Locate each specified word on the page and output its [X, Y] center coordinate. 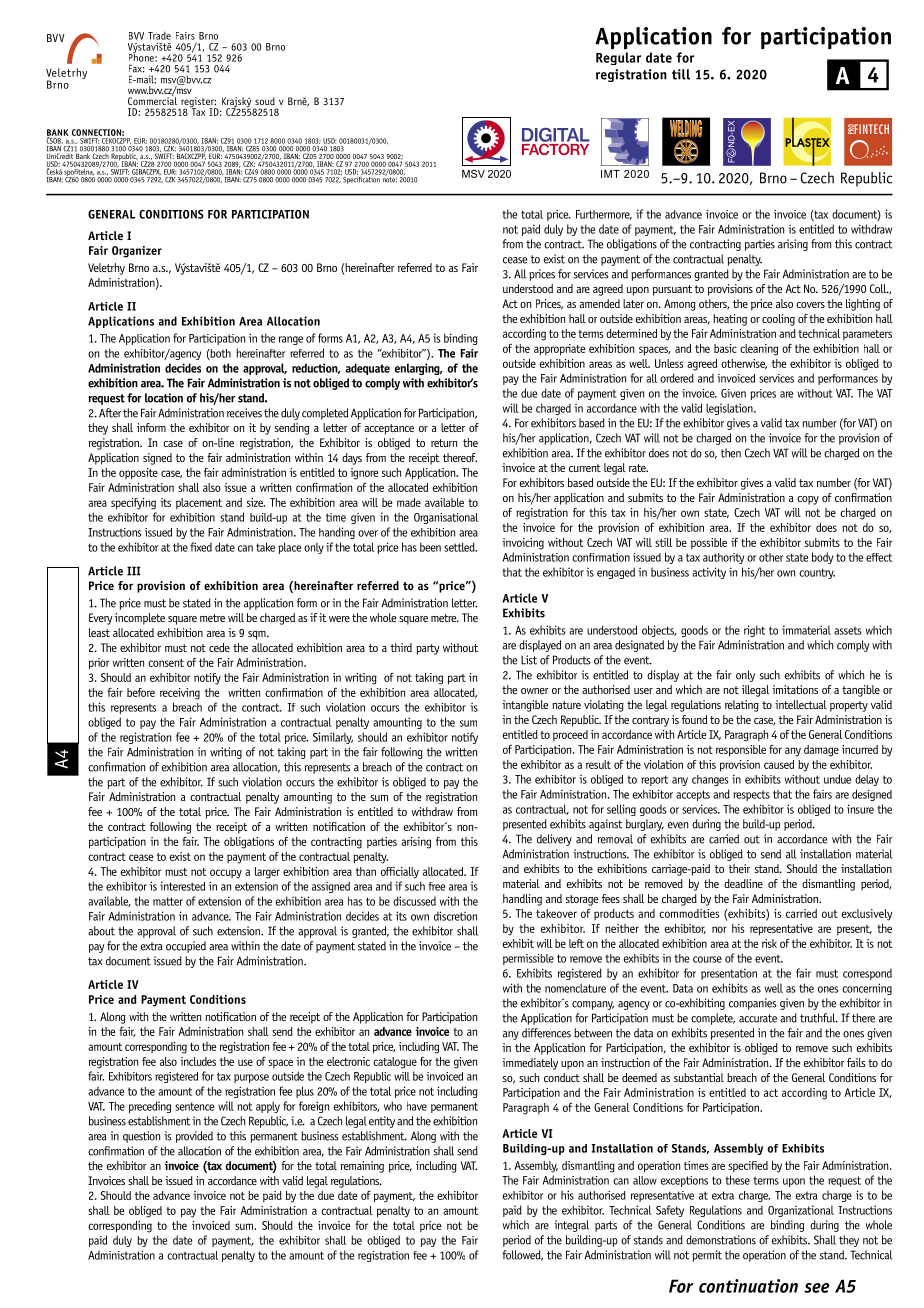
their [739, 868]
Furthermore [604, 215]
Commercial [152, 100]
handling [522, 900]
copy [808, 500]
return [444, 443]
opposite [138, 474]
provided [194, 1137]
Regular [618, 58]
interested [182, 886]
